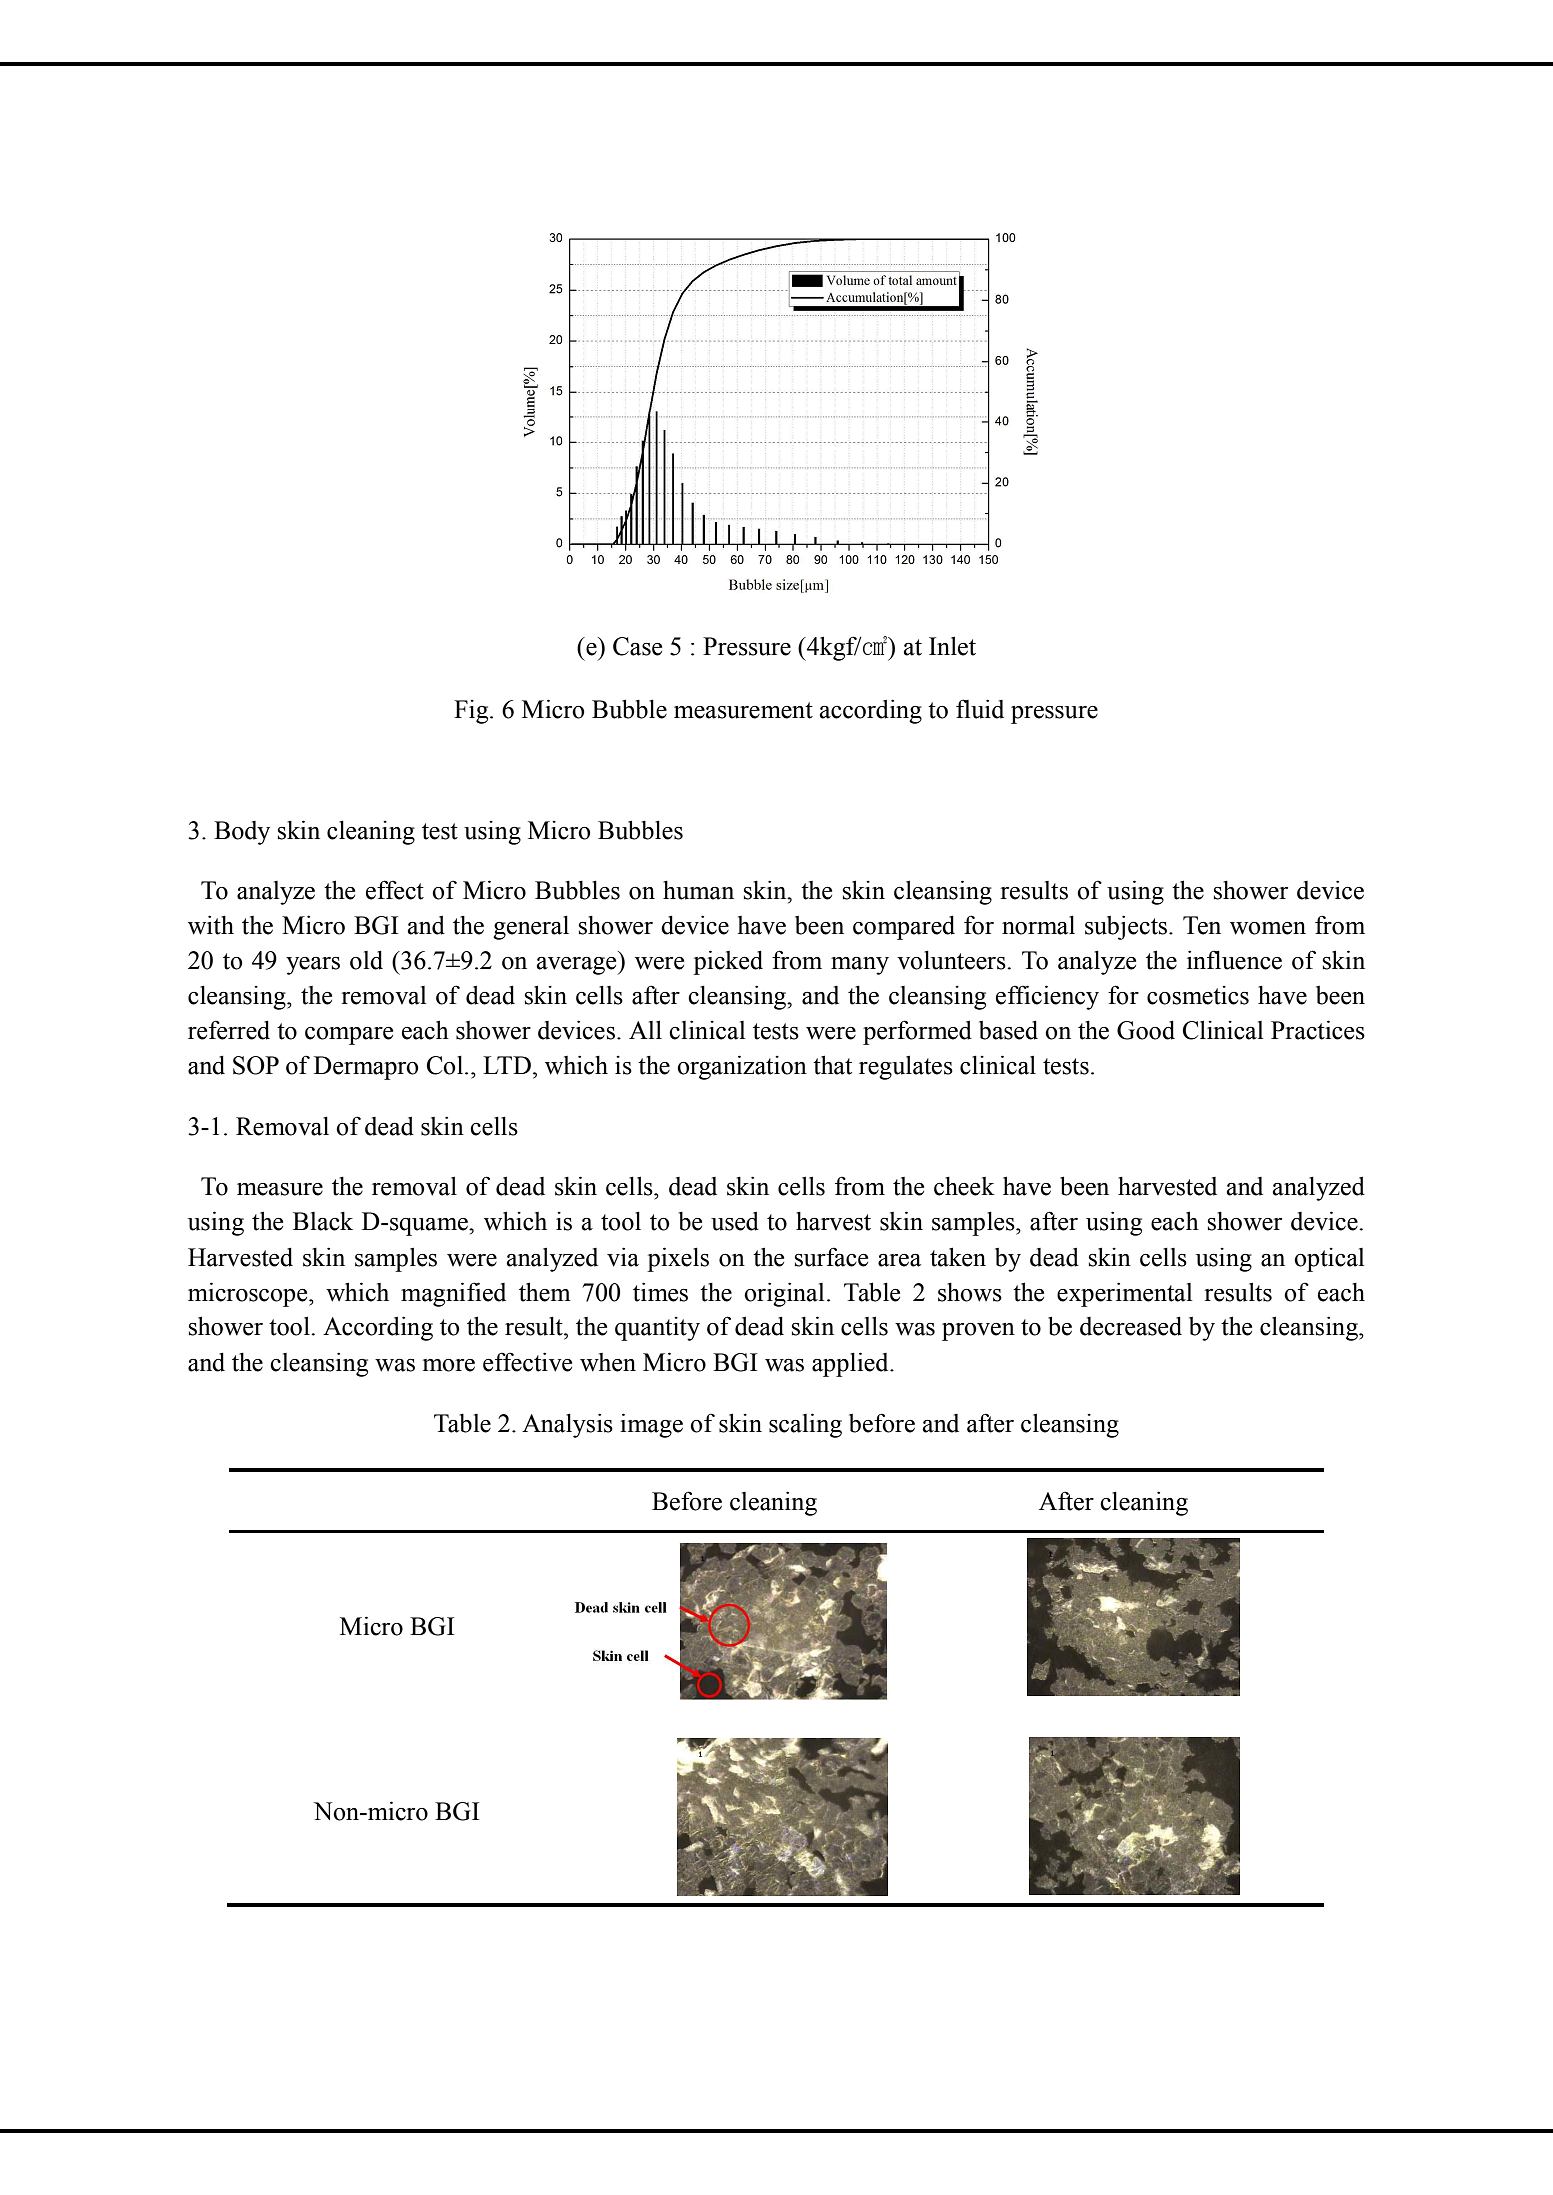 The image size is (1553, 2195). I want to click on more, so click(449, 1365).
